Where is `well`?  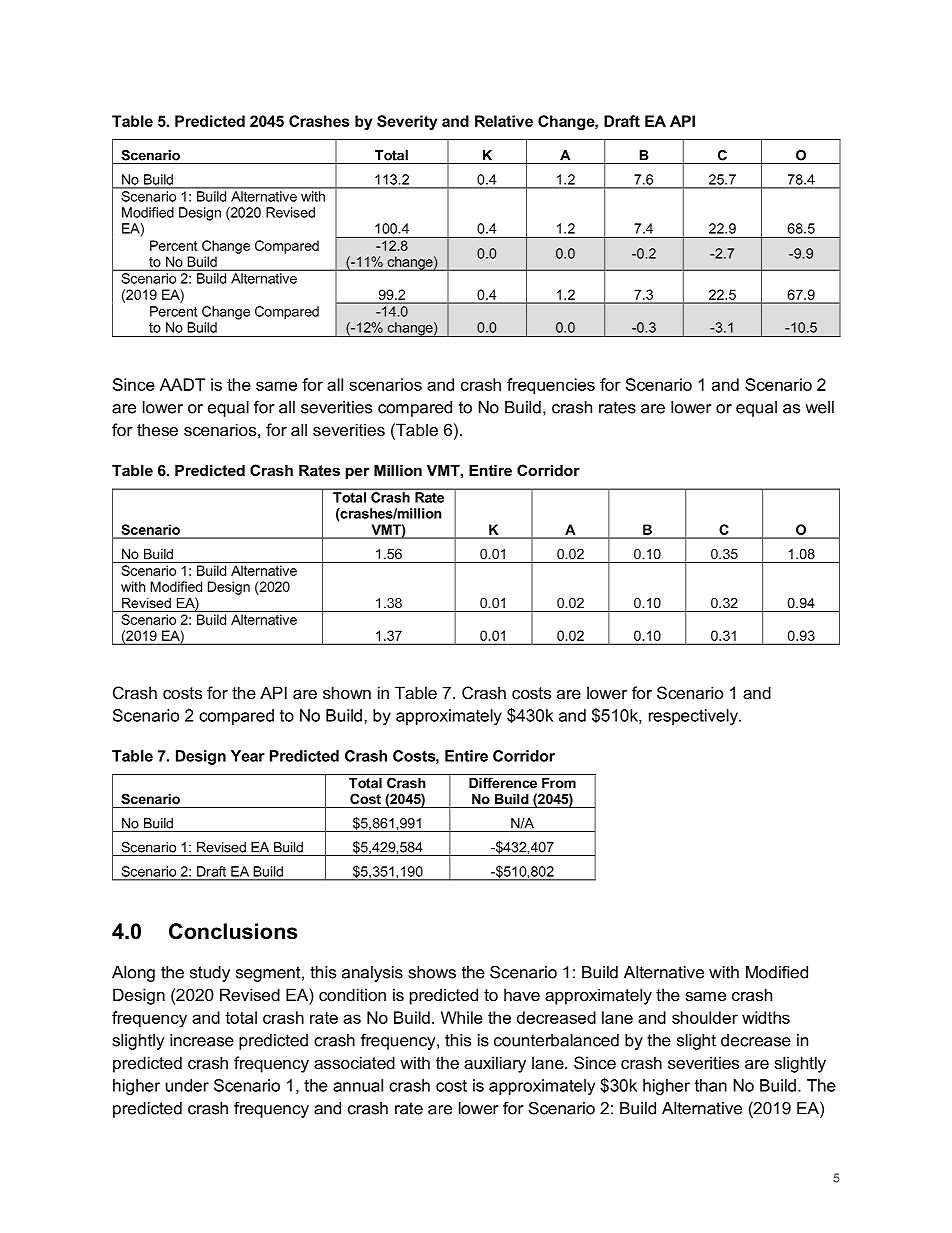
well is located at coordinates (819, 407).
